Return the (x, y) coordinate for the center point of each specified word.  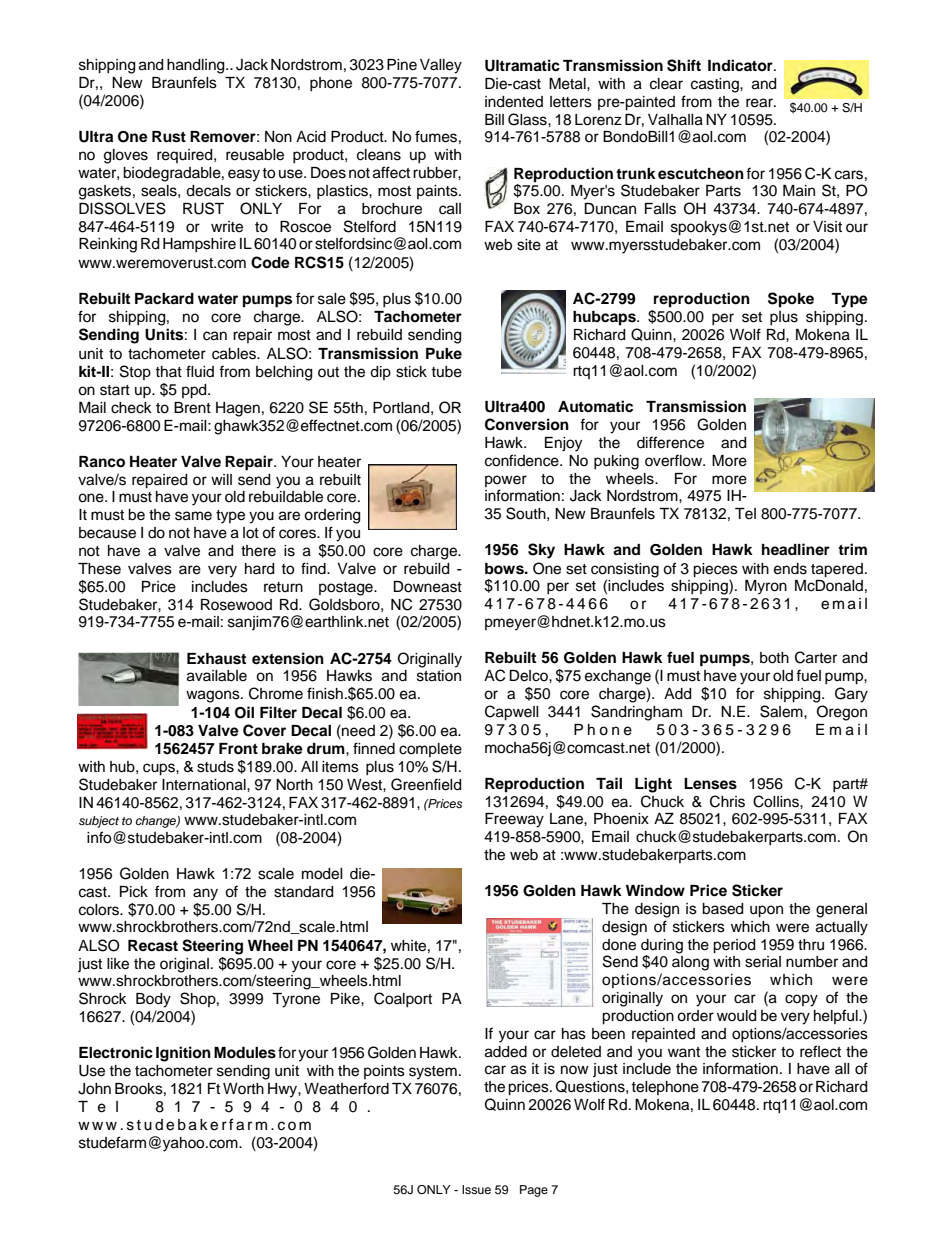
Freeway (514, 820)
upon (766, 911)
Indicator (741, 65)
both (774, 658)
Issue (476, 1189)
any (205, 894)
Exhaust (216, 659)
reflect (820, 1051)
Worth (243, 1088)
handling (197, 66)
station (439, 676)
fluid (200, 371)
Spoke (791, 300)
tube (446, 372)
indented (514, 102)
